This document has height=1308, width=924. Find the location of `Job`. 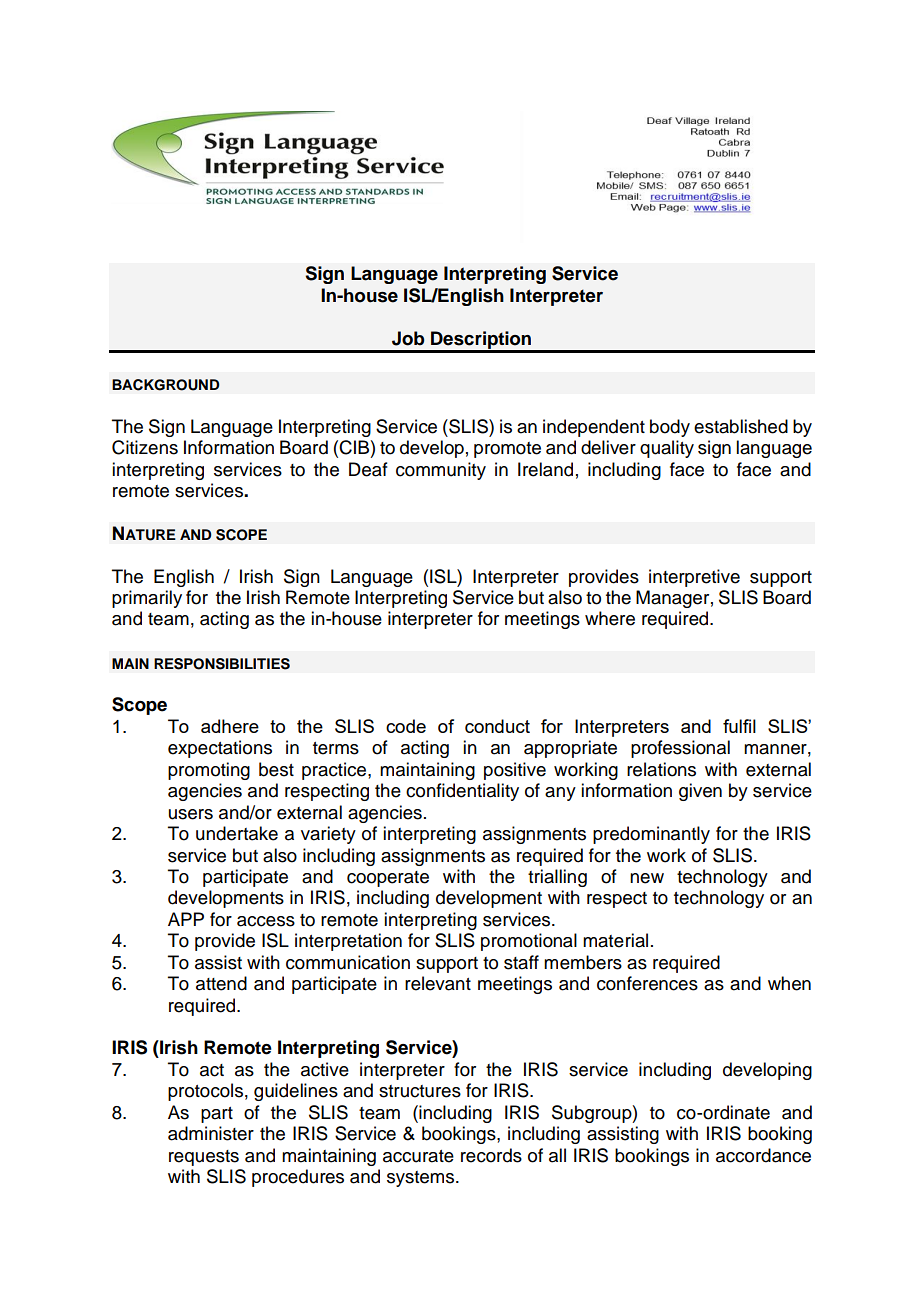

Job is located at coordinates (408, 338).
